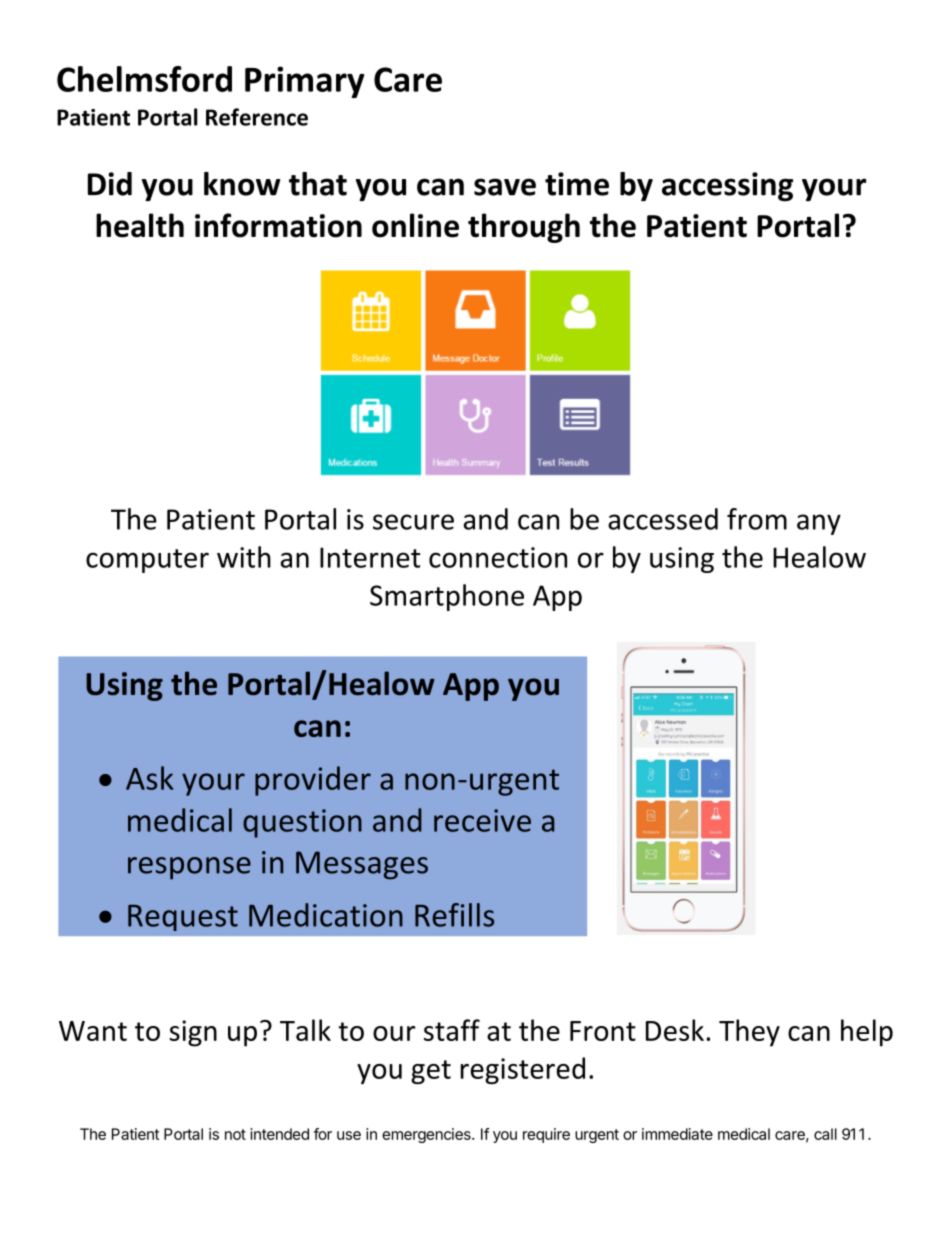 The width and height of the page is (952, 1233). What do you see at coordinates (147, 561) in the page?
I see `computer` at bounding box center [147, 561].
